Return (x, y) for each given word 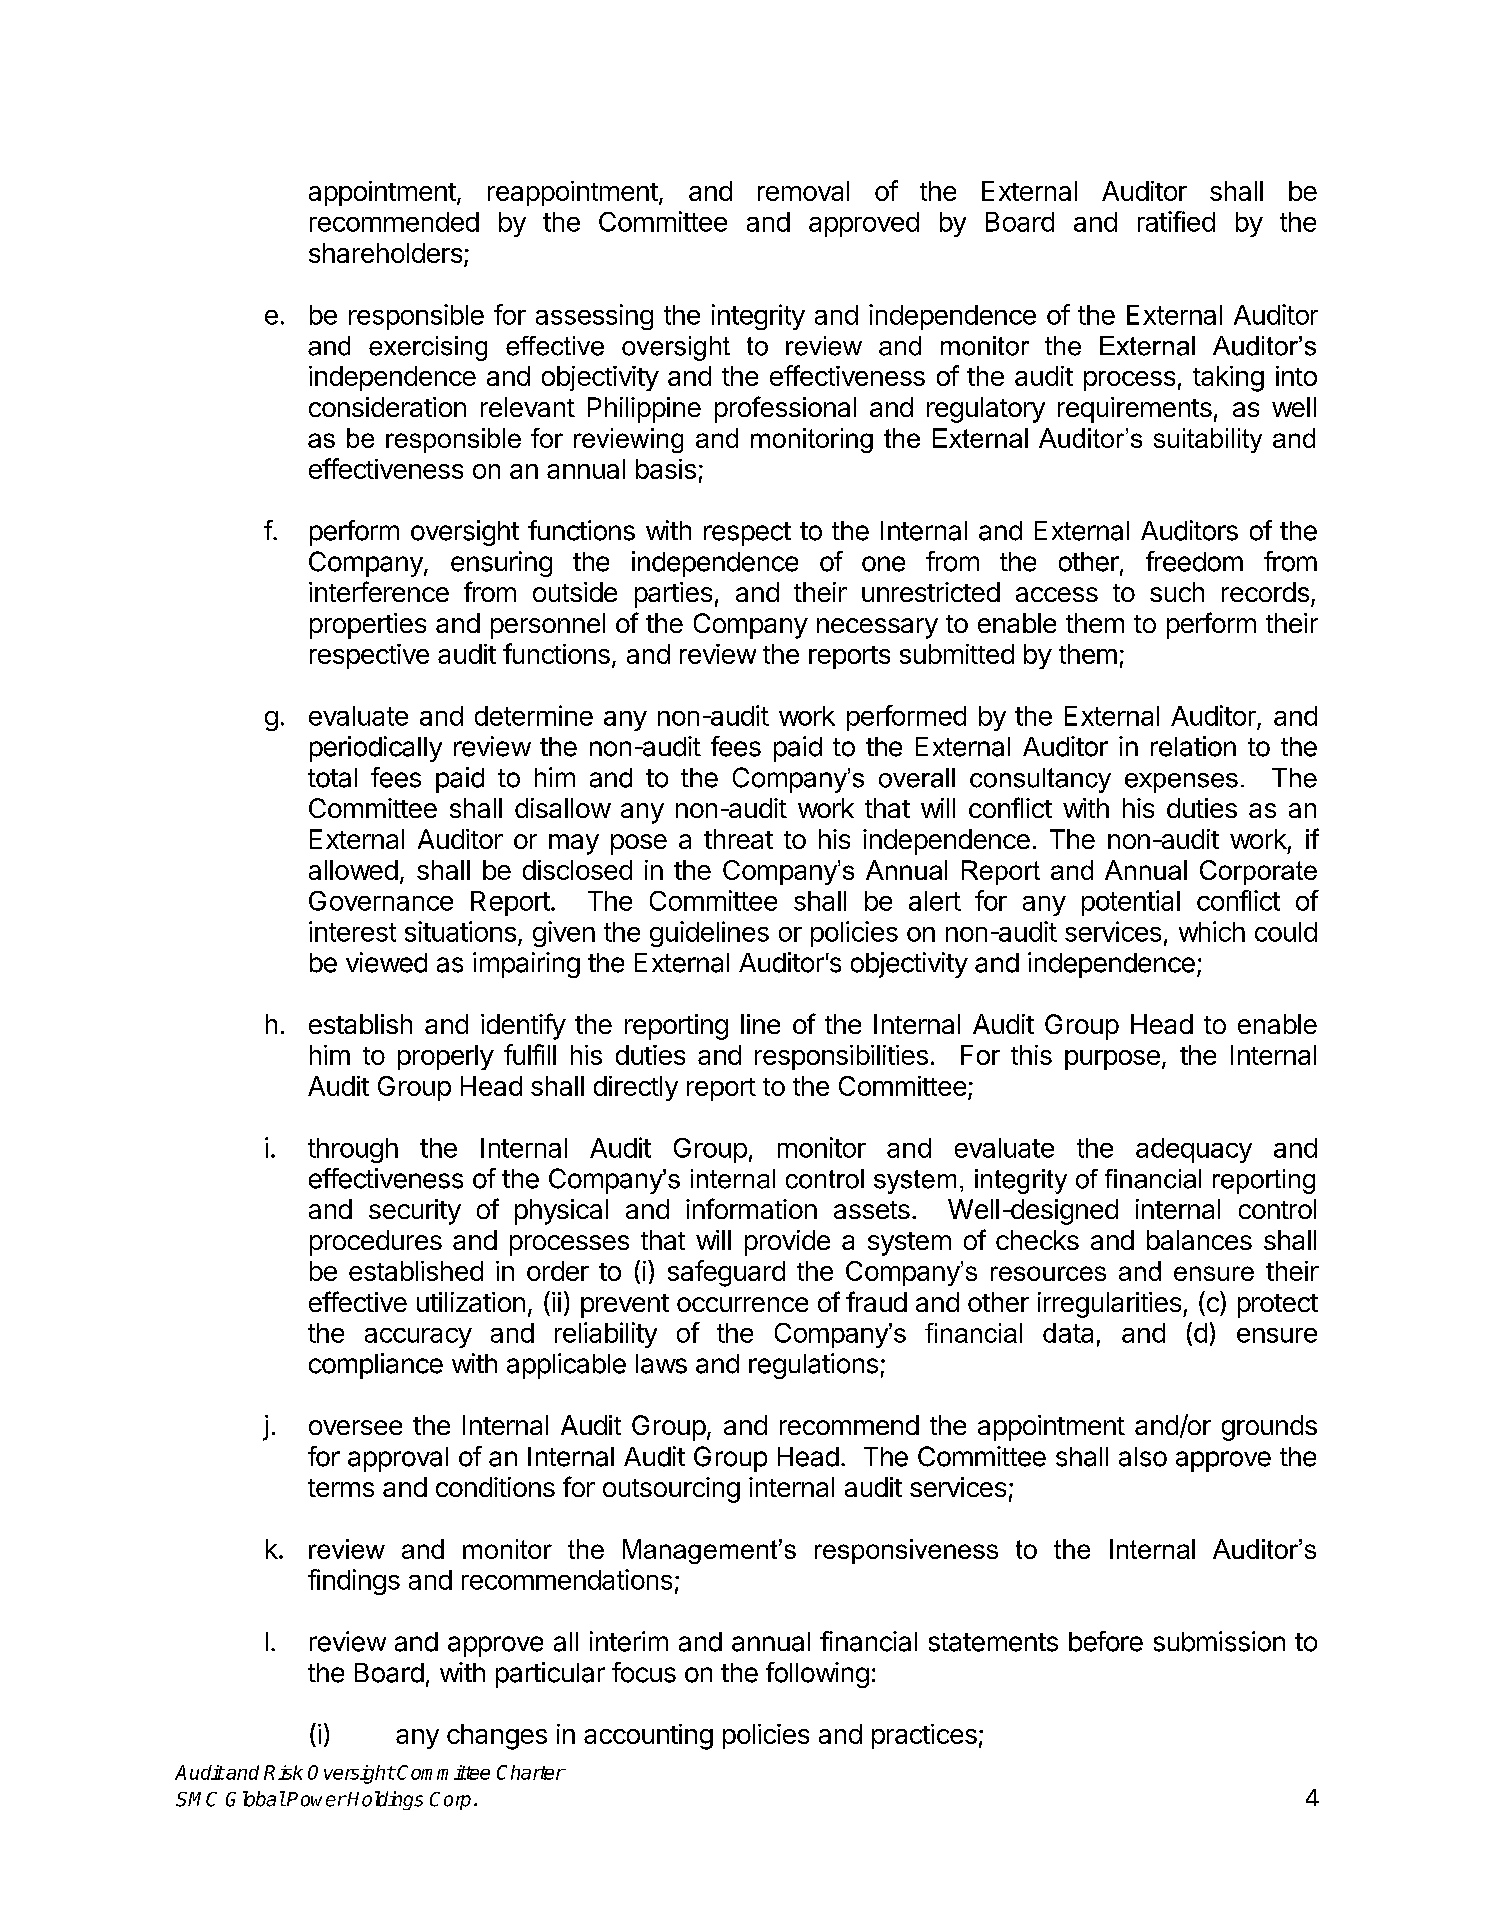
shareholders (385, 253)
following (817, 1675)
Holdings (384, 1800)
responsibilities (841, 1057)
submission (1219, 1641)
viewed (386, 962)
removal (803, 191)
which (1212, 931)
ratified (1176, 221)
